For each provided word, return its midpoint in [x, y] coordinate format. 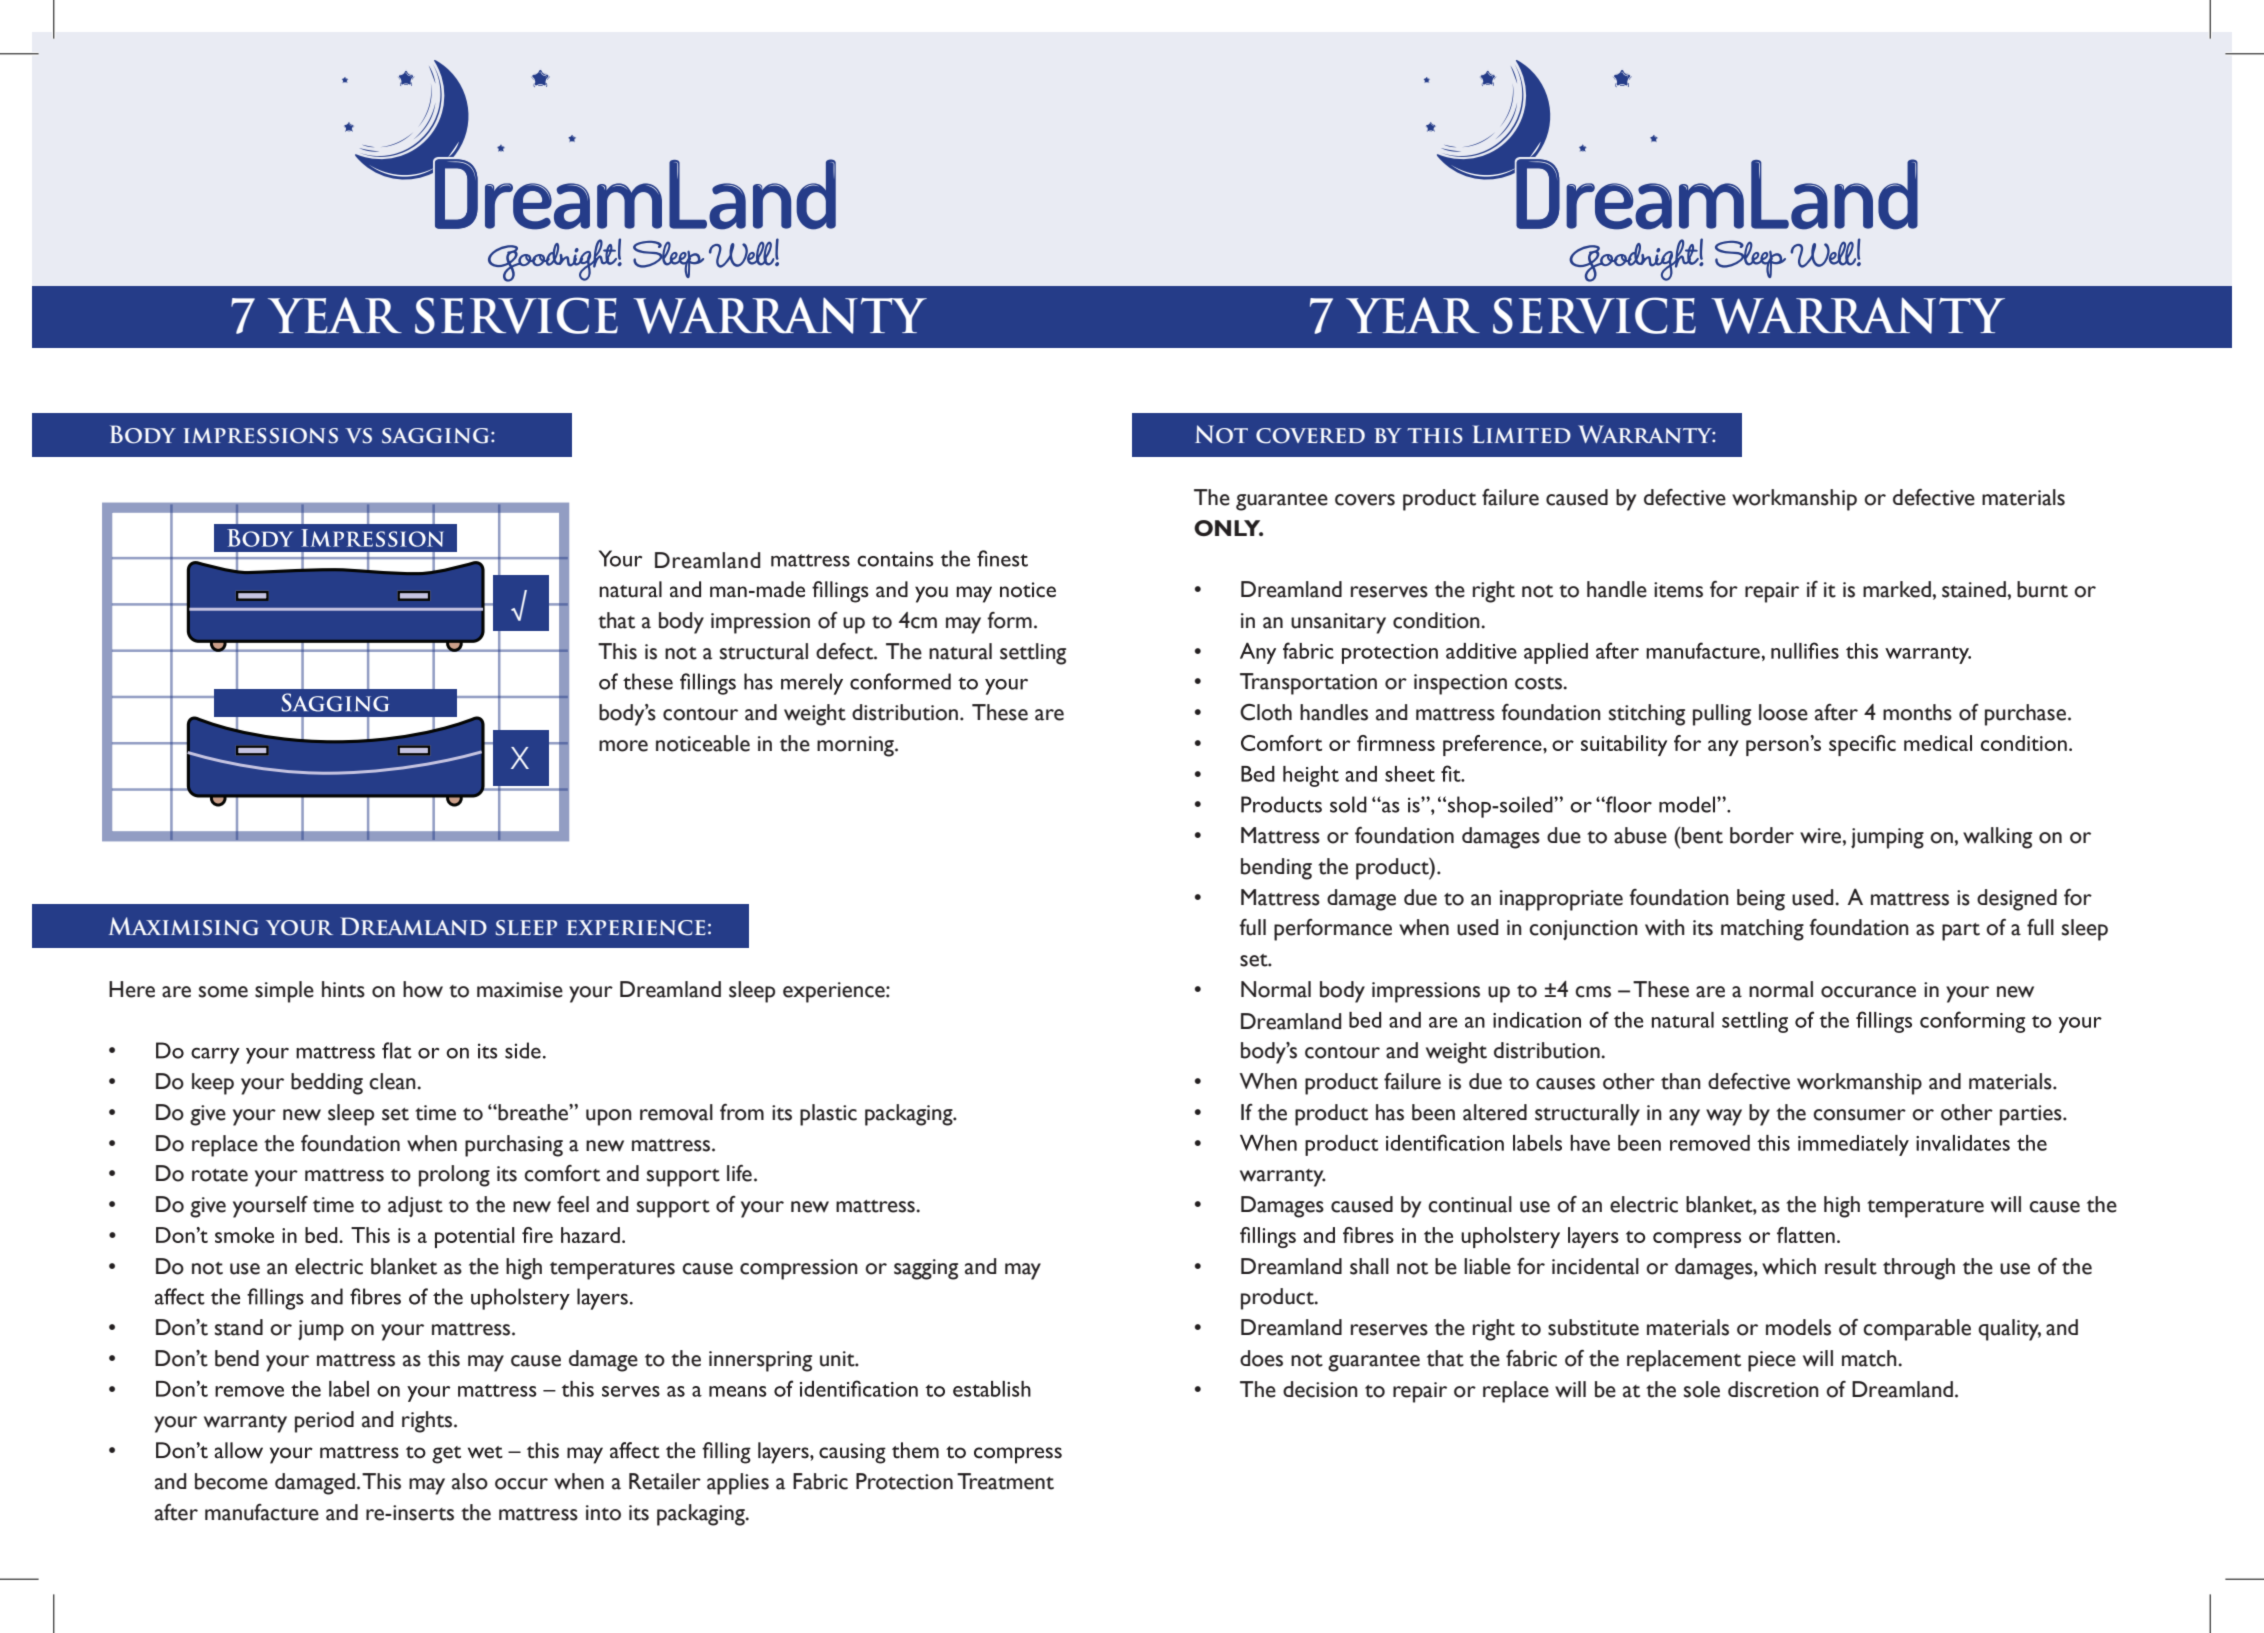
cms [1593, 992]
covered [1310, 436]
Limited [1522, 434]
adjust [415, 1206]
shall [1369, 1266]
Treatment [1005, 1481]
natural [960, 651]
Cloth [1266, 712]
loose [1783, 712]
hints [343, 989]
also [470, 1481]
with [1665, 927]
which [1789, 1266]
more [623, 746]
